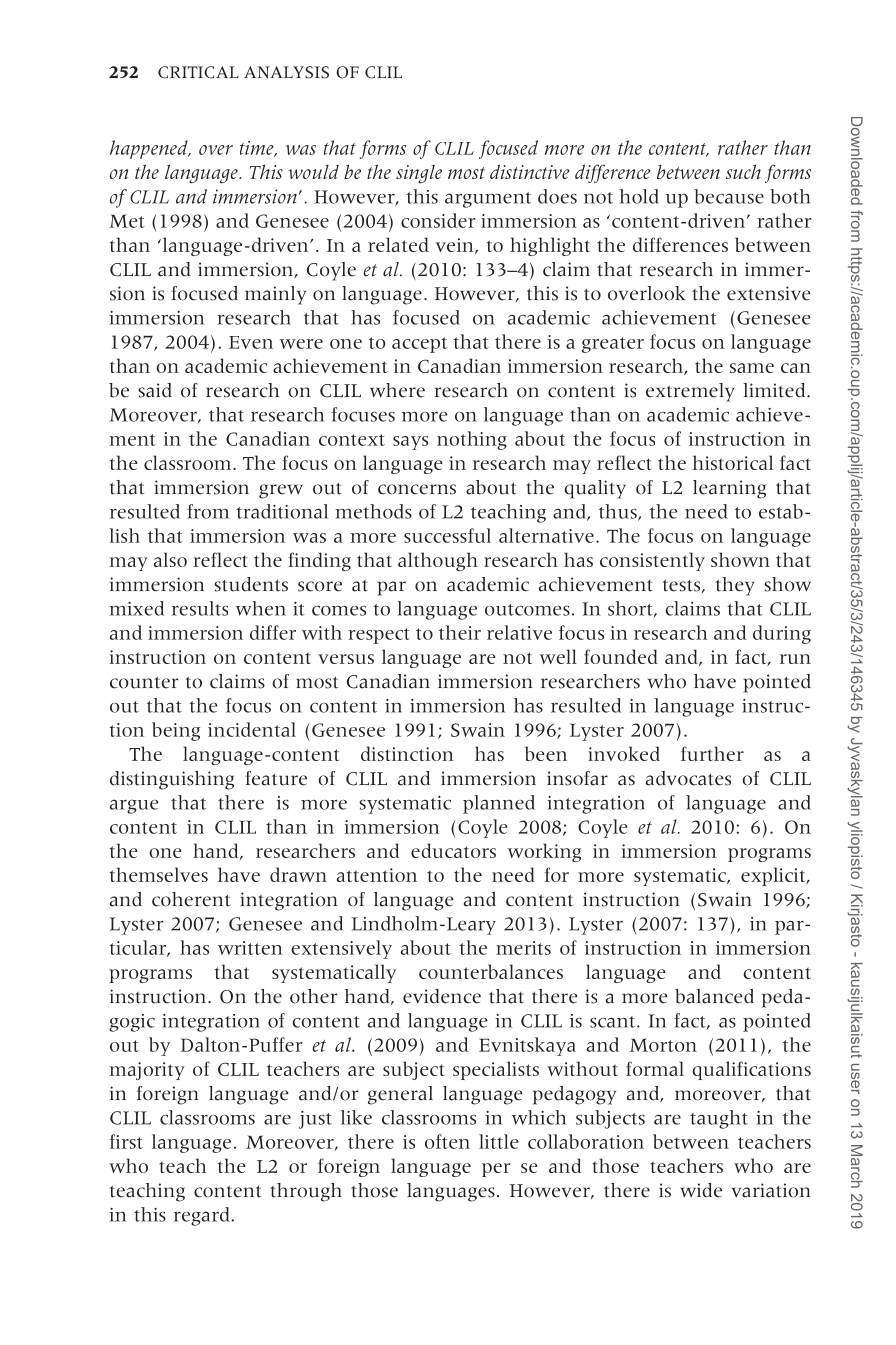  What do you see at coordinates (690, 392) in the screenshot?
I see `extremely` at bounding box center [690, 392].
